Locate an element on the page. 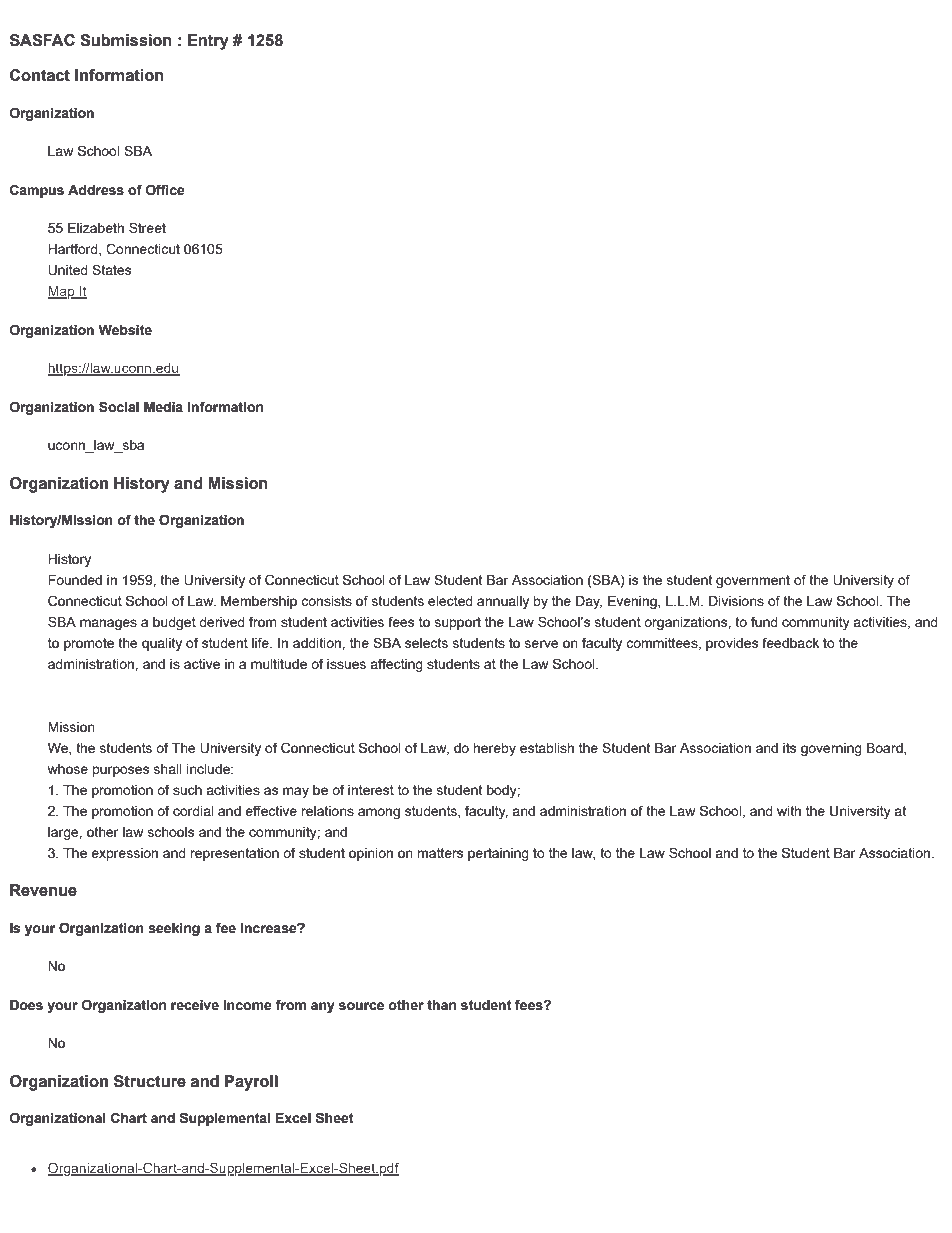 The image size is (952, 1233). Office is located at coordinates (165, 190).
